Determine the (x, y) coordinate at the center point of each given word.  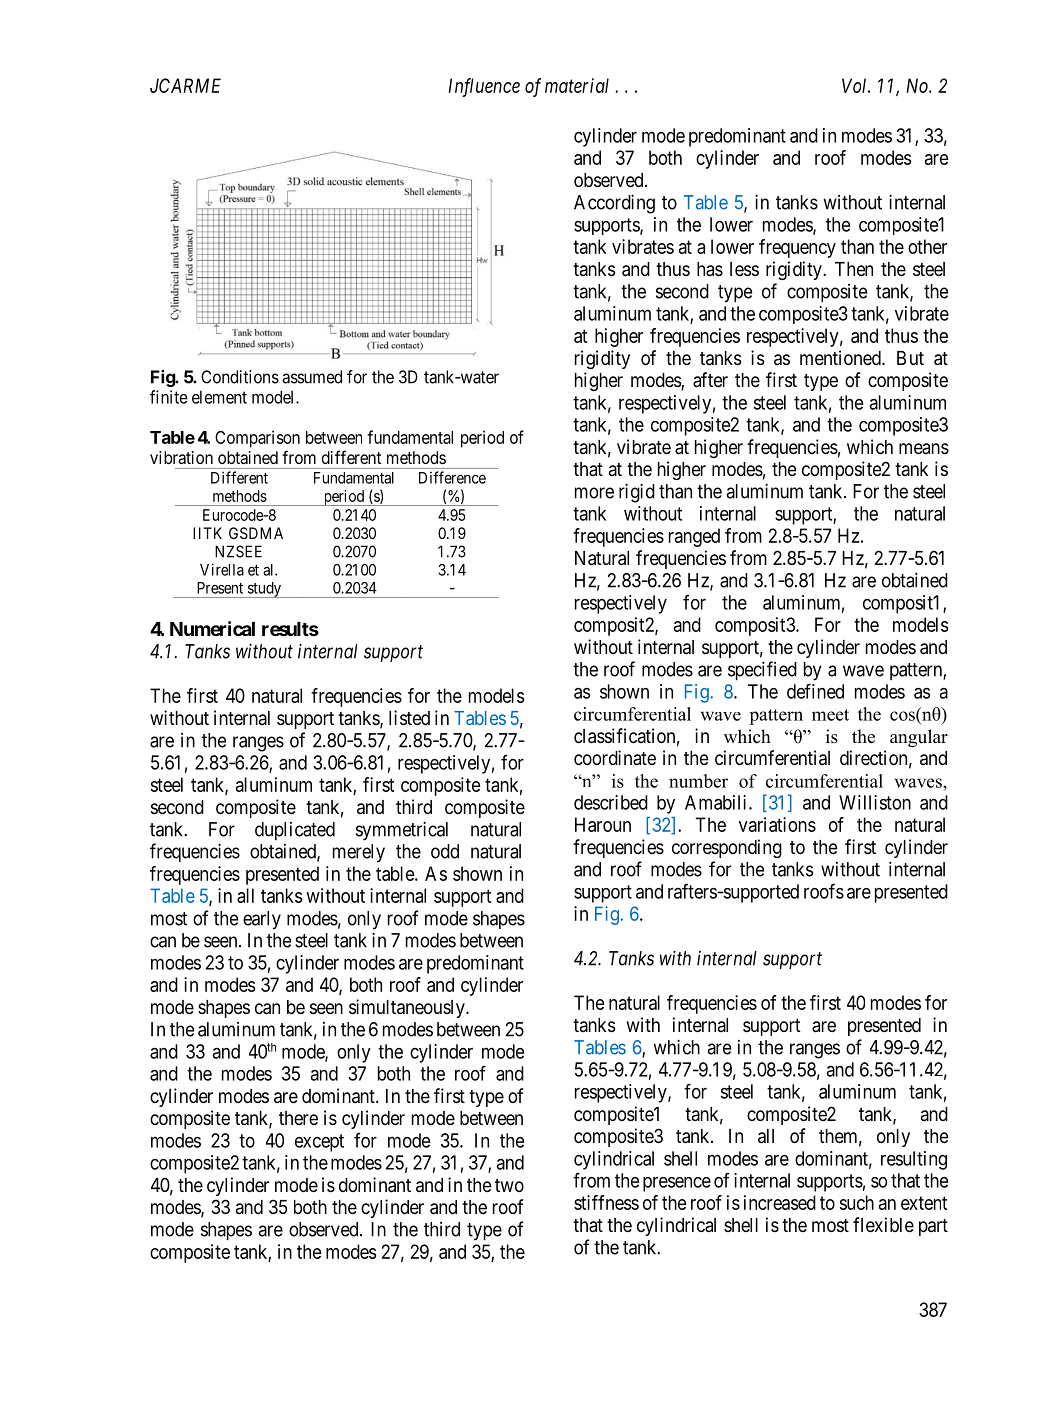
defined (815, 691)
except (319, 1143)
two (509, 1185)
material (577, 85)
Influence (484, 87)
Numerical (212, 628)
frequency (797, 248)
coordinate (615, 758)
